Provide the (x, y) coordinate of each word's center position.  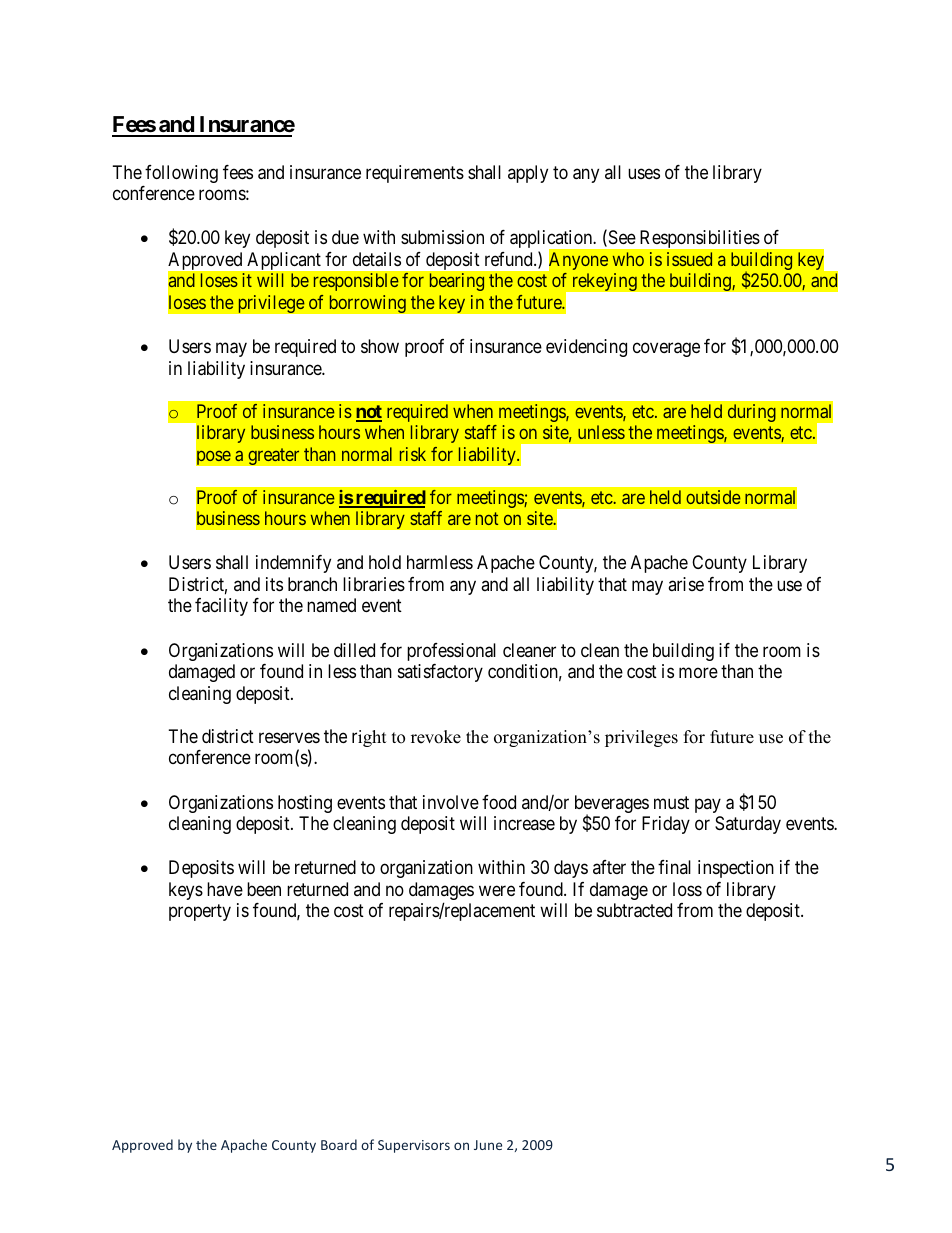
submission (442, 237)
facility (221, 607)
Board (339, 1144)
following (181, 174)
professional (451, 652)
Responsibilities (700, 239)
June (488, 1145)
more (698, 673)
